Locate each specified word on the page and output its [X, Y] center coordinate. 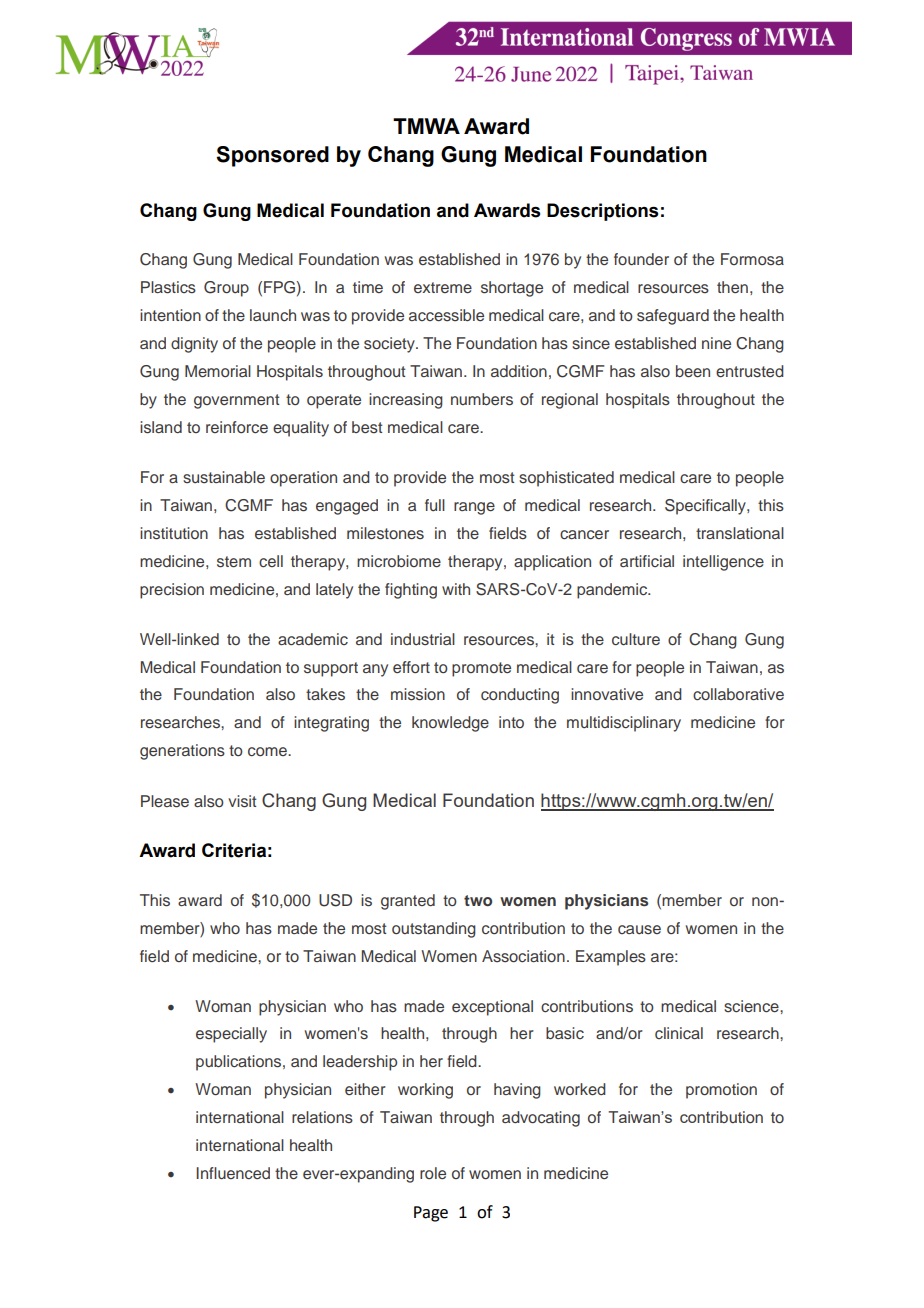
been [693, 371]
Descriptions [602, 212]
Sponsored [272, 156]
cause [639, 930]
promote [481, 669]
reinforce [237, 427]
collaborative [738, 694]
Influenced [233, 1173]
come [268, 752]
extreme [443, 287]
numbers [482, 399]
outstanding [434, 930]
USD [335, 900]
